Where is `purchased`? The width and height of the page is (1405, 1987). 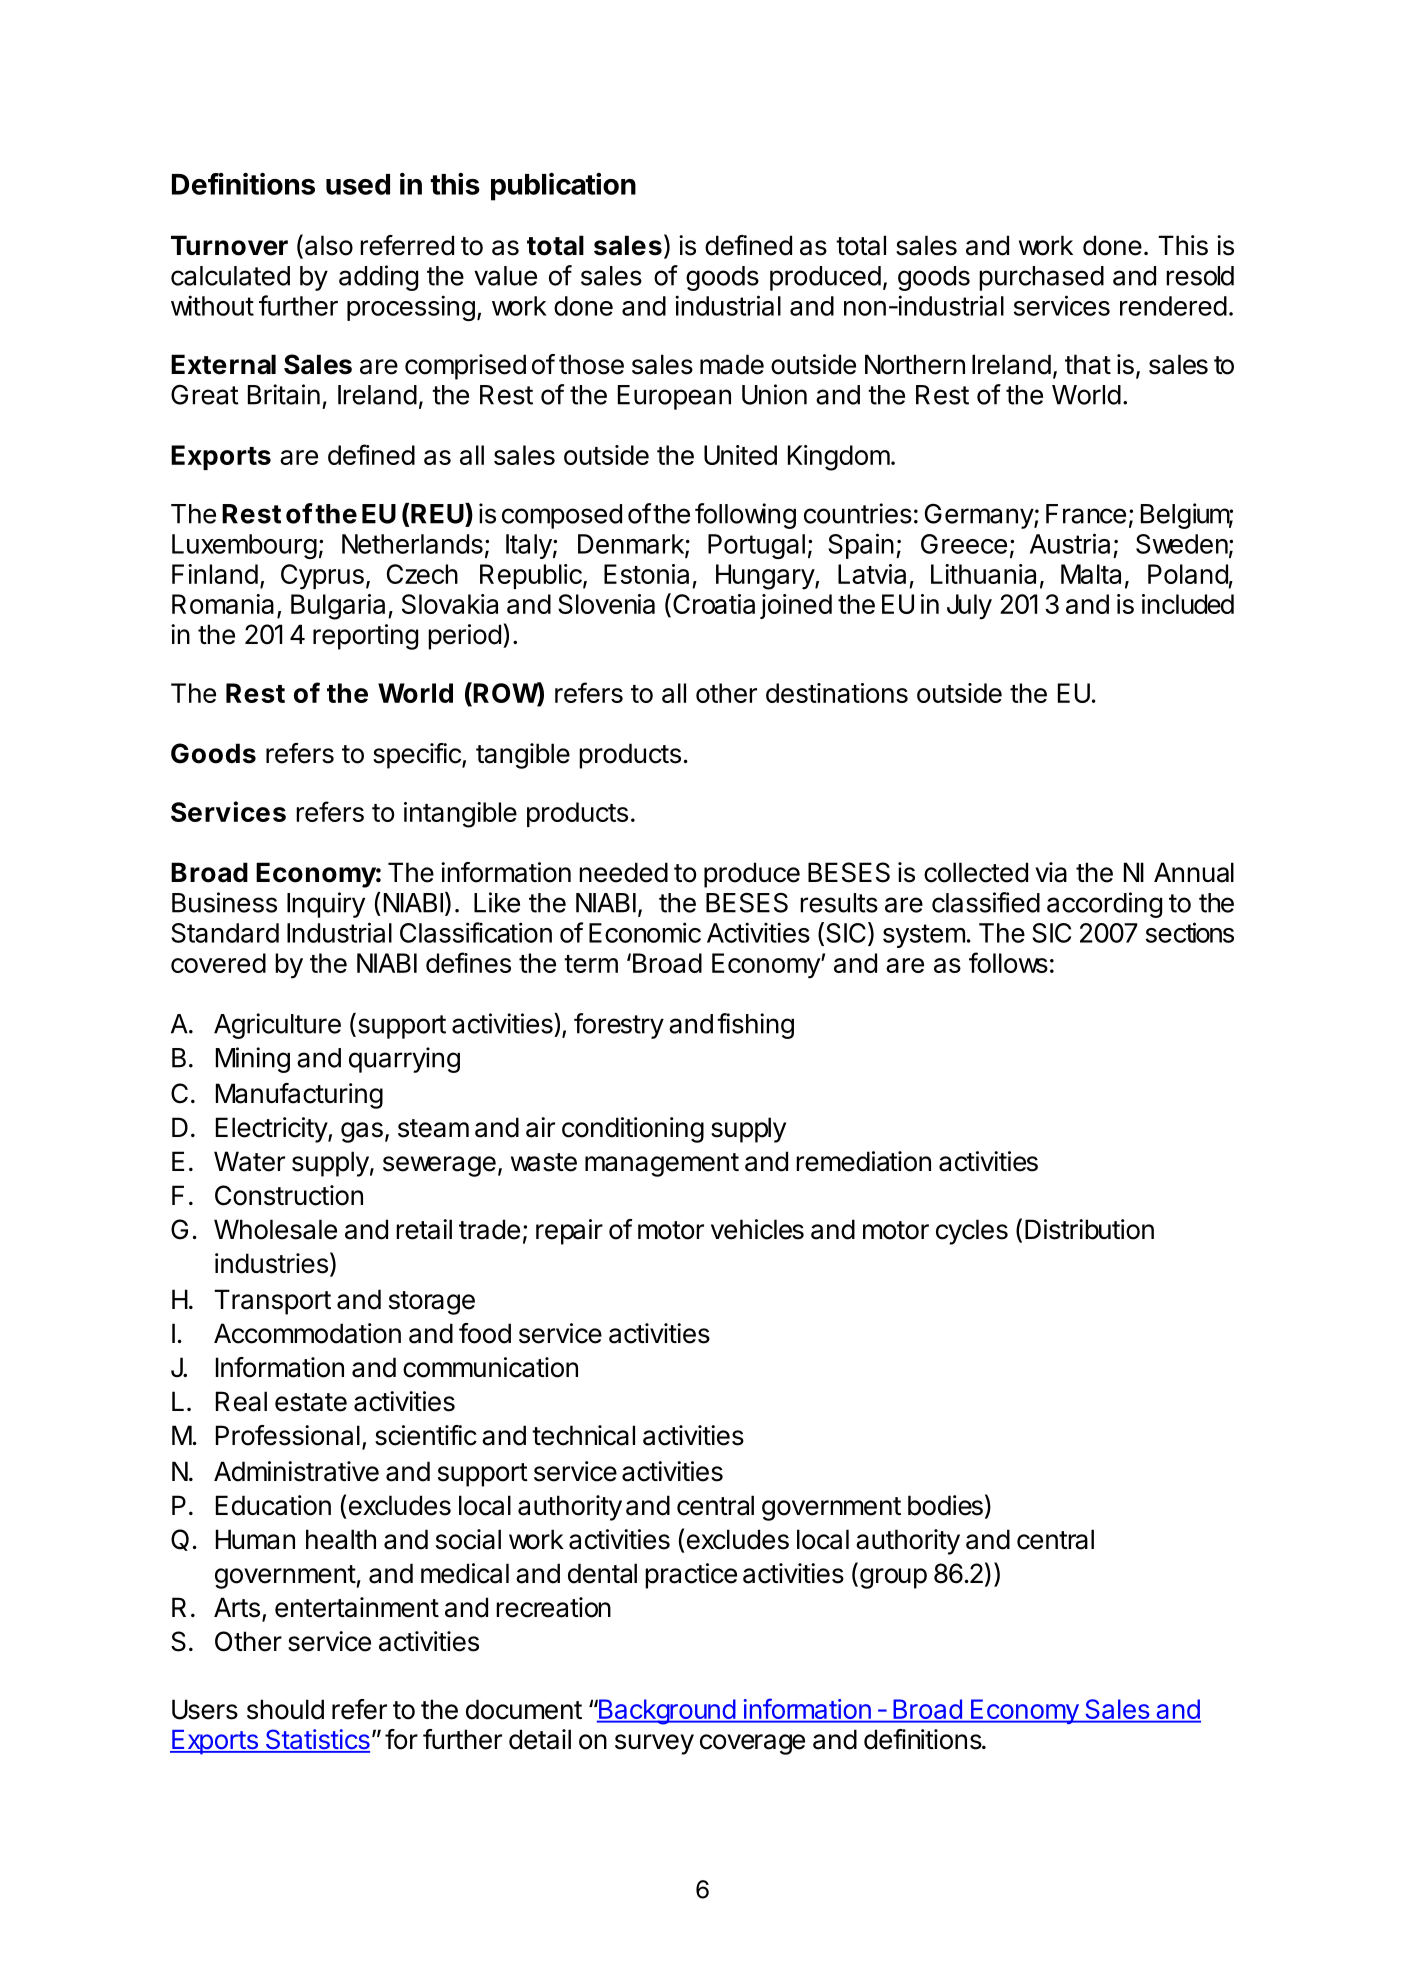 purchased is located at coordinates (1041, 278).
